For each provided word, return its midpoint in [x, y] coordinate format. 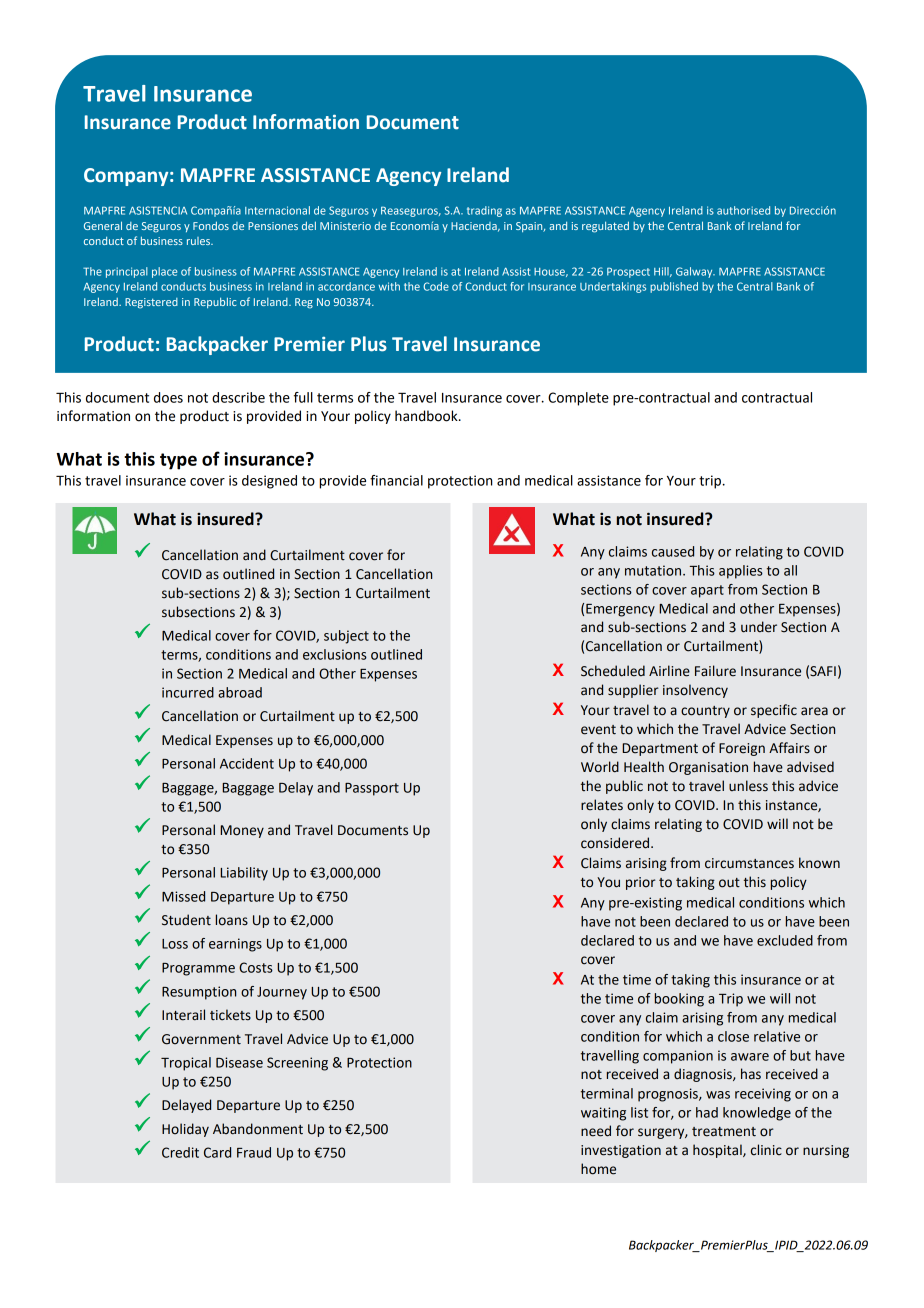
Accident [247, 763]
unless [748, 786]
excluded [785, 940]
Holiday [185, 1130]
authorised [743, 210]
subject [346, 637]
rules [199, 241]
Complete [578, 399]
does [168, 397]
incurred [188, 692]
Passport [372, 789]
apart [707, 591]
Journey [282, 993]
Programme [198, 969]
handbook [427, 416]
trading [484, 211]
